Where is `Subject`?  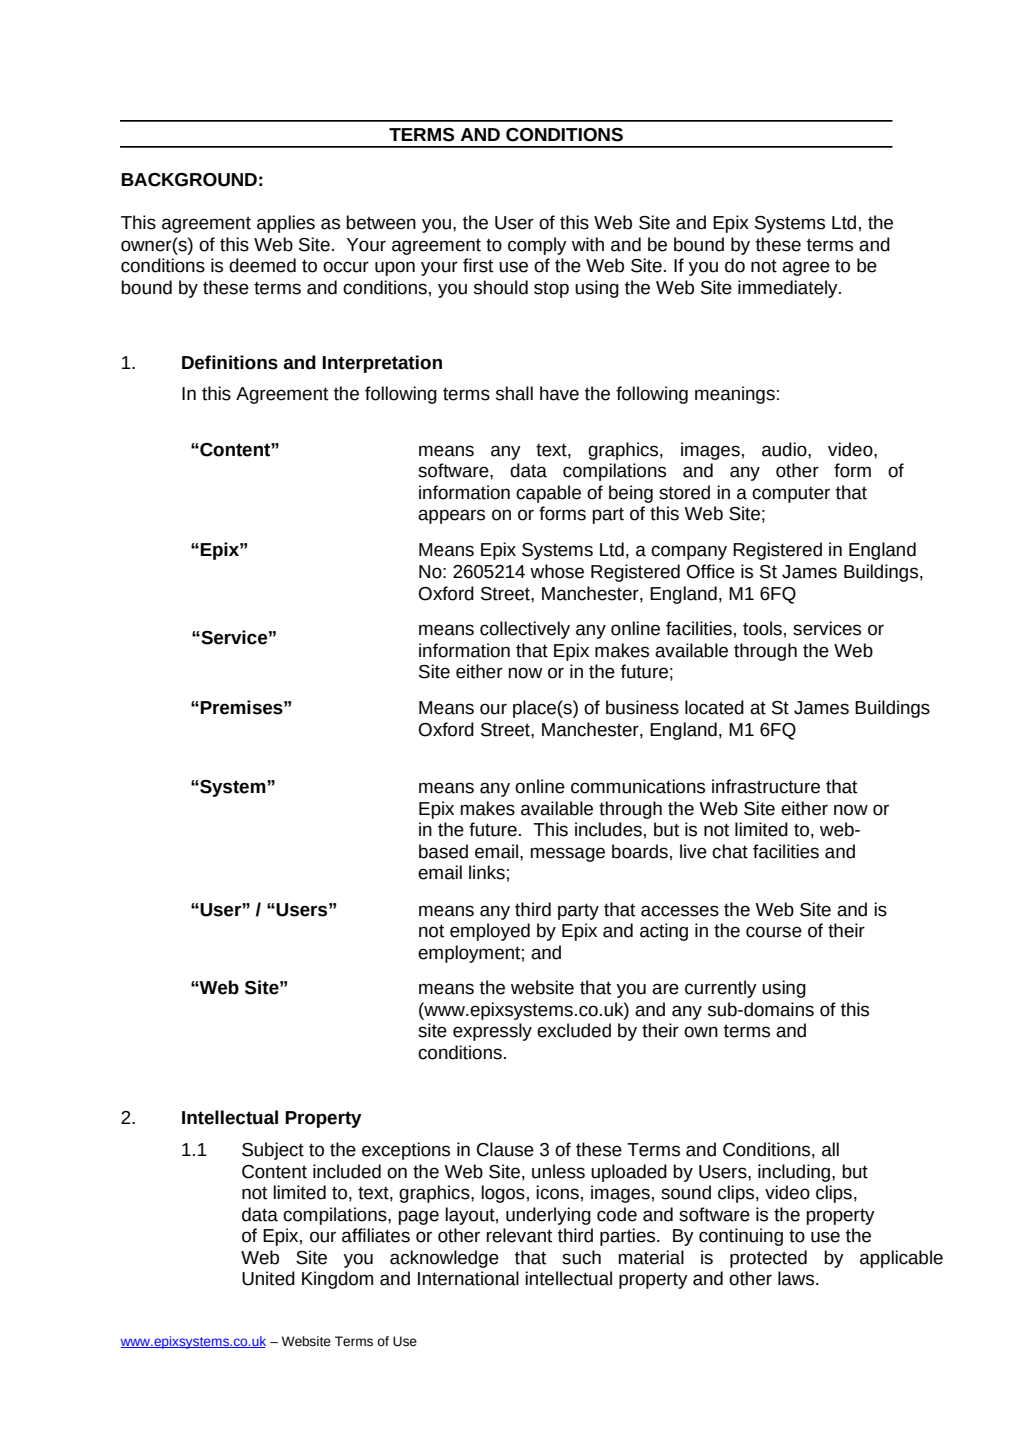 Subject is located at coordinates (273, 1151).
